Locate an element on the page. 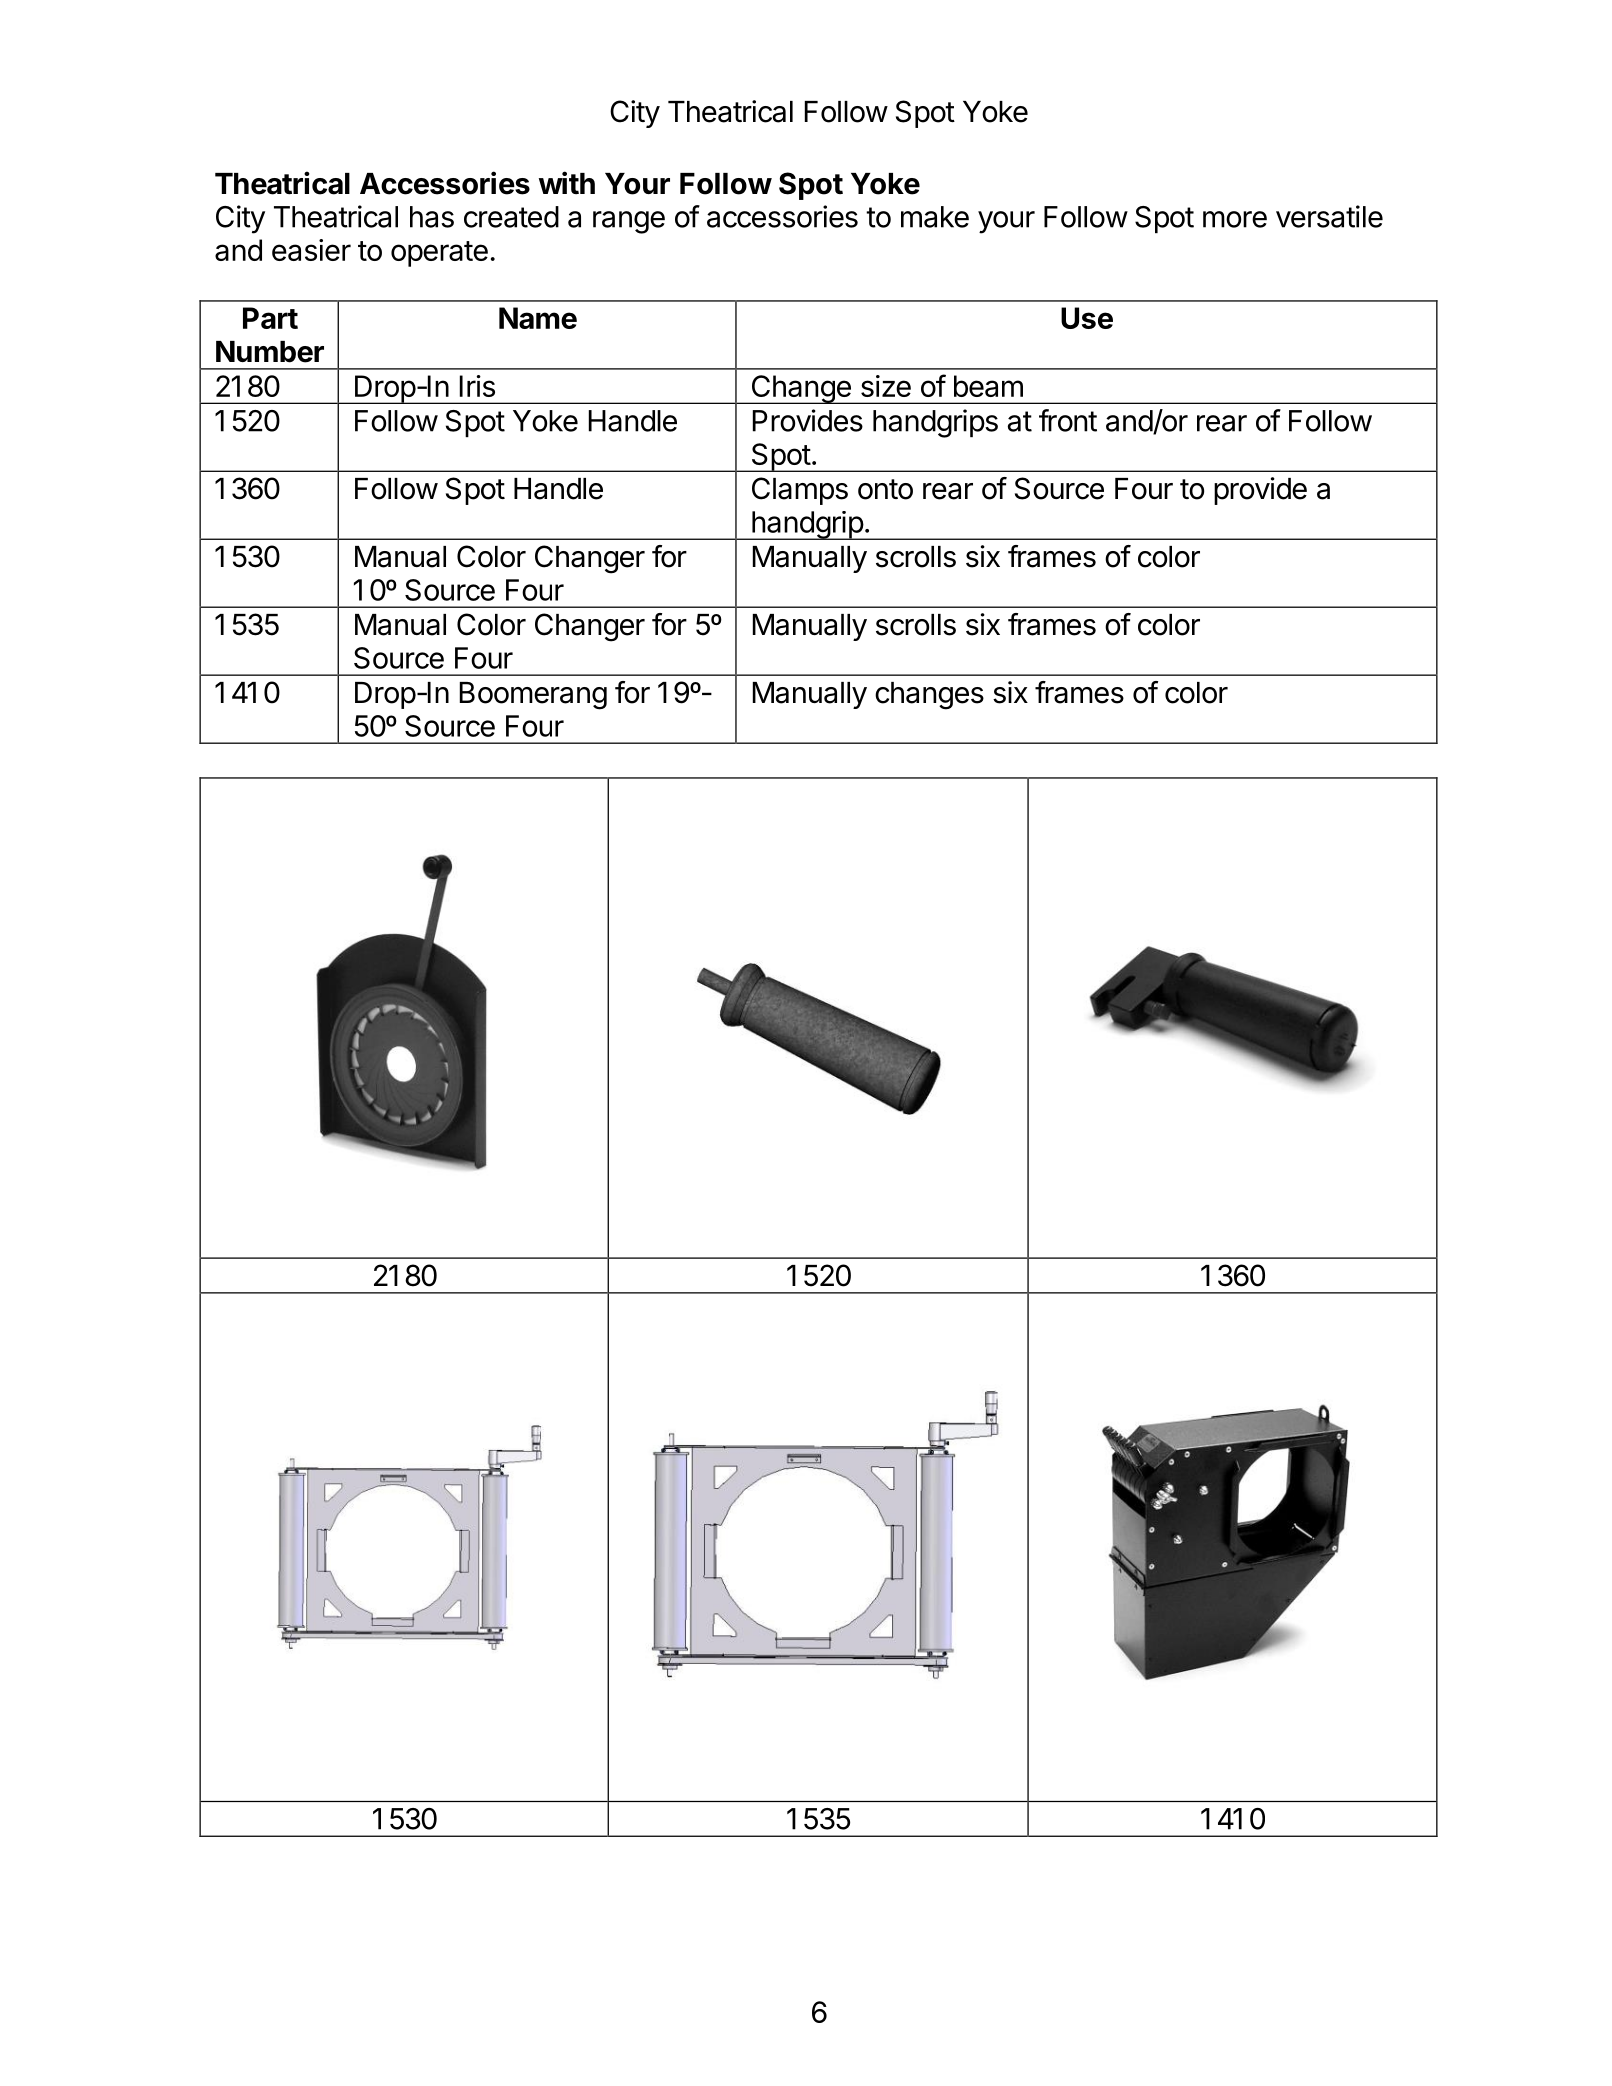 Image resolution: width=1612 pixels, height=2086 pixels. Boomerang is located at coordinates (533, 696).
